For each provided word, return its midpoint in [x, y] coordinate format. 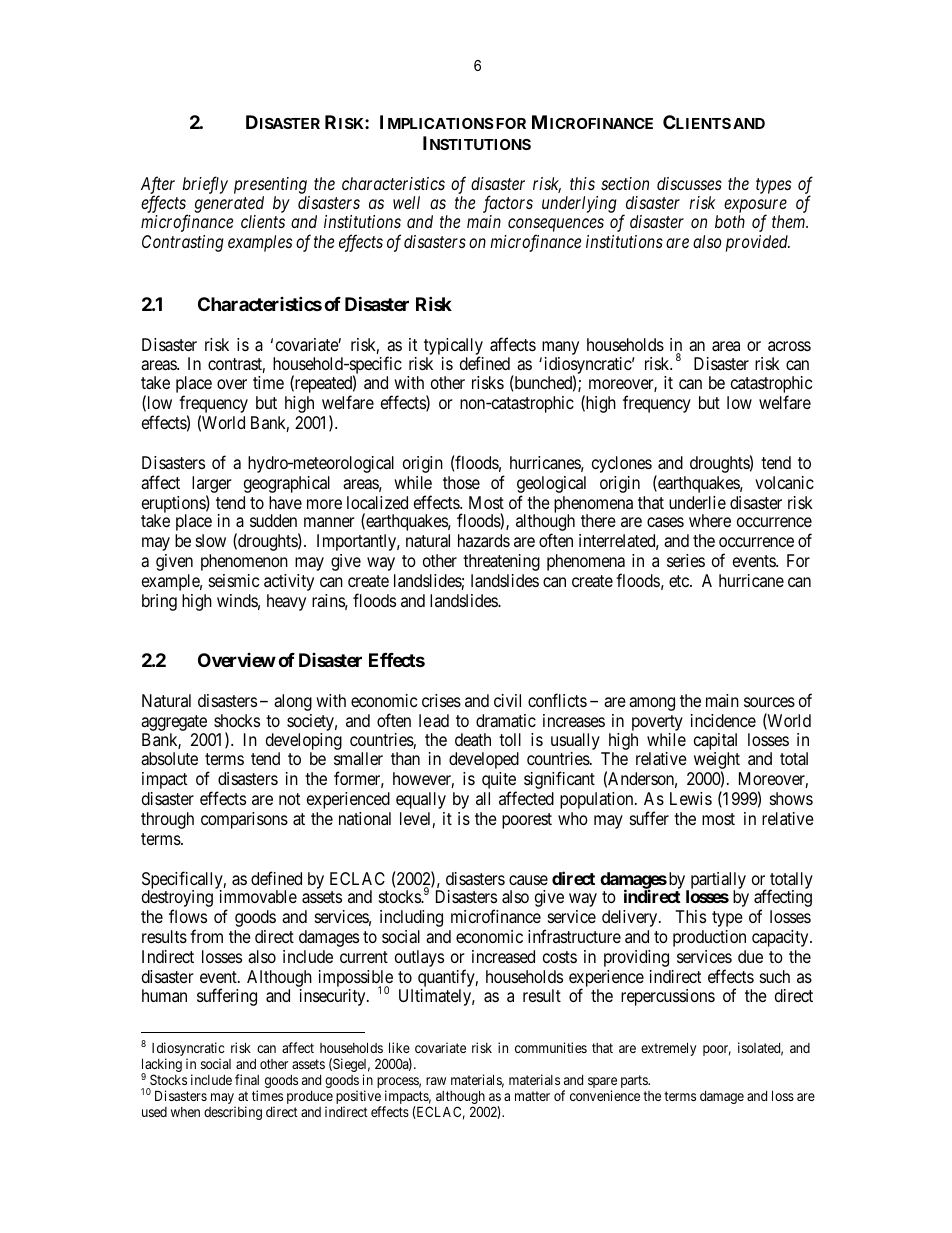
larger [212, 484]
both [730, 221]
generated [229, 204]
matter [532, 1096]
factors [508, 204]
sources [769, 702]
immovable [258, 896]
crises [441, 700]
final [247, 1079]
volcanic [784, 482]
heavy [286, 602]
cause [528, 880]
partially [717, 881]
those [461, 482]
